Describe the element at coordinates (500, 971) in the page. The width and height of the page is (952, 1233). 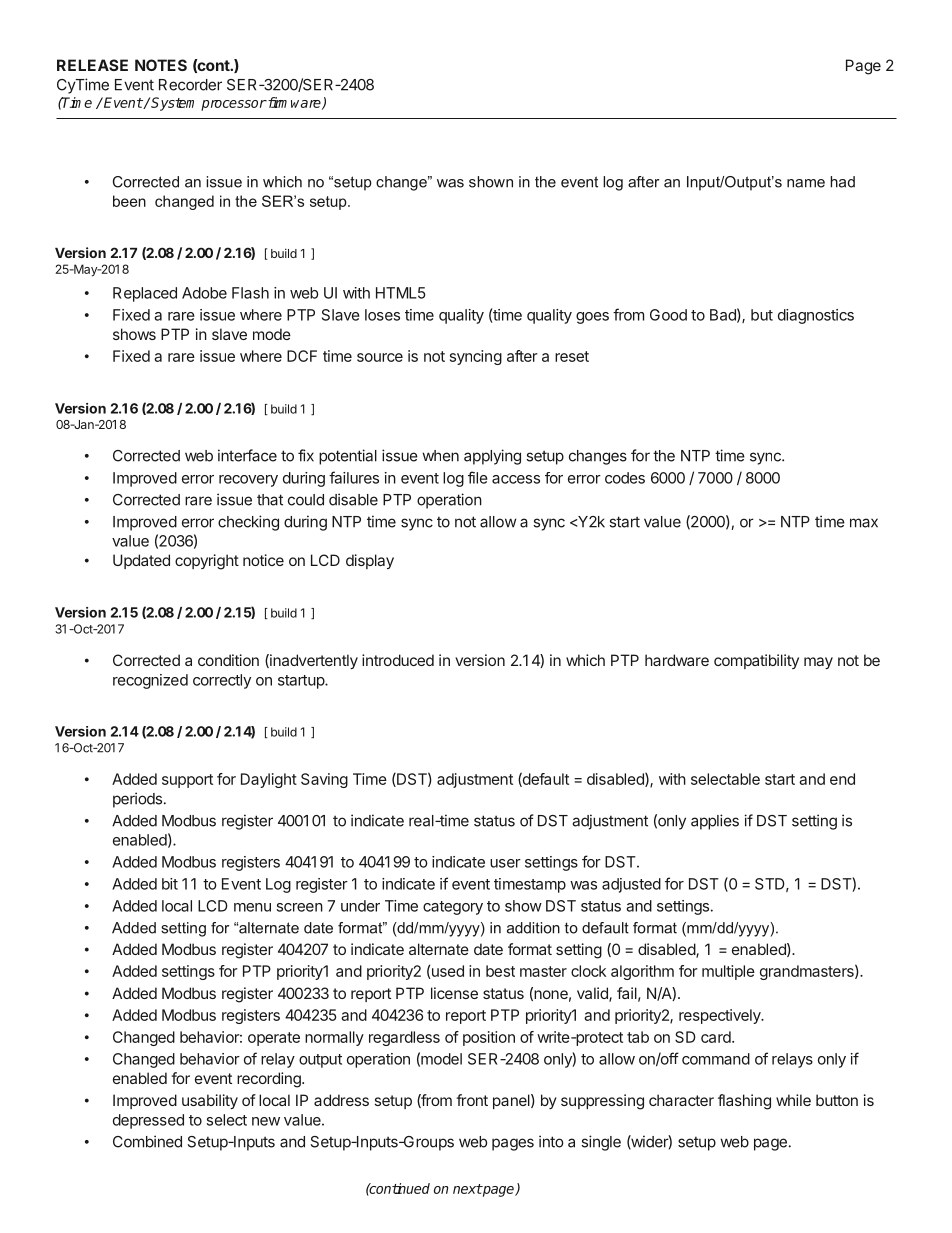
I see `best` at that location.
